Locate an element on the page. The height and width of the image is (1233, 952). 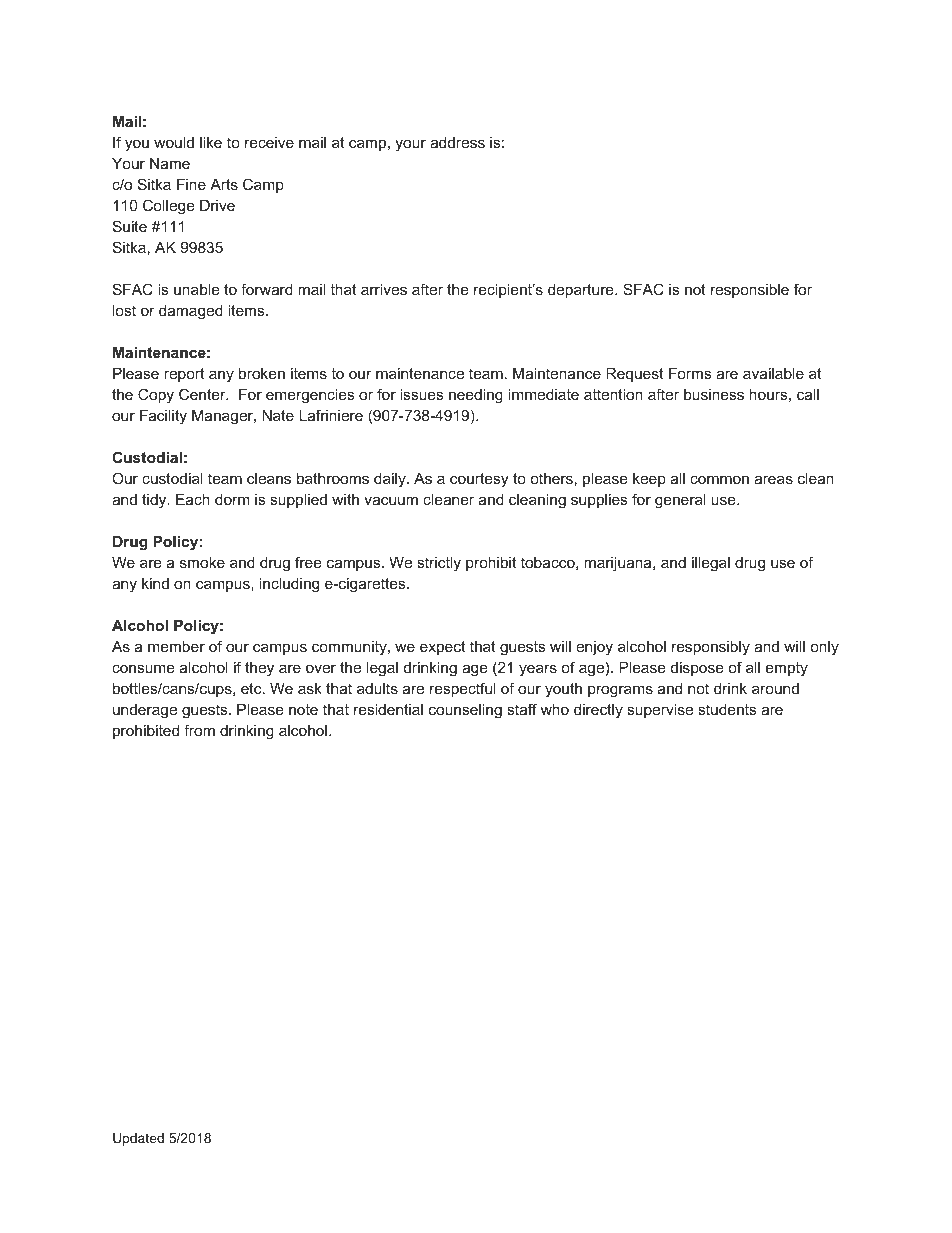
address is located at coordinates (457, 142).
